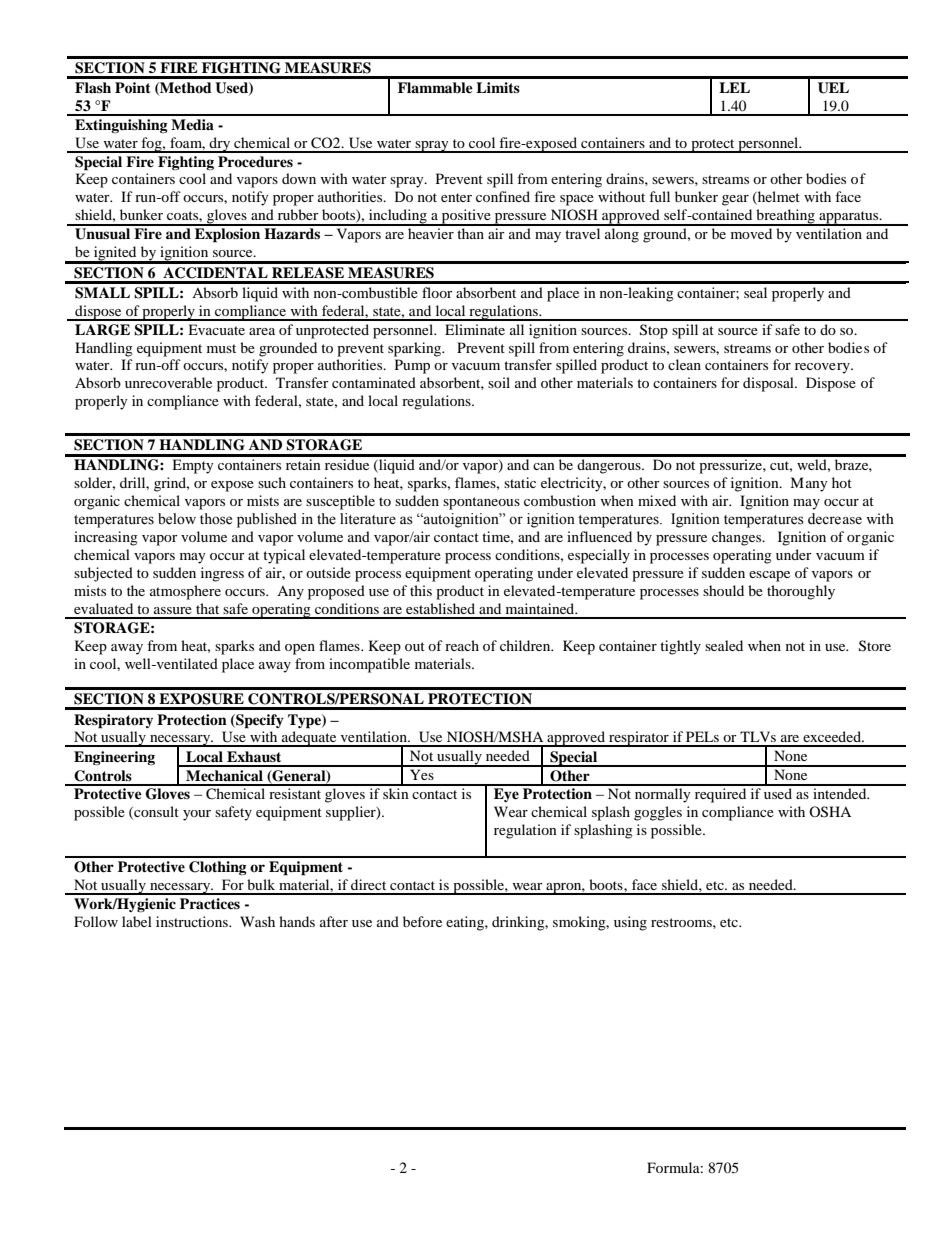  Describe the element at coordinates (833, 88) in the screenshot. I see `UEL` at that location.
